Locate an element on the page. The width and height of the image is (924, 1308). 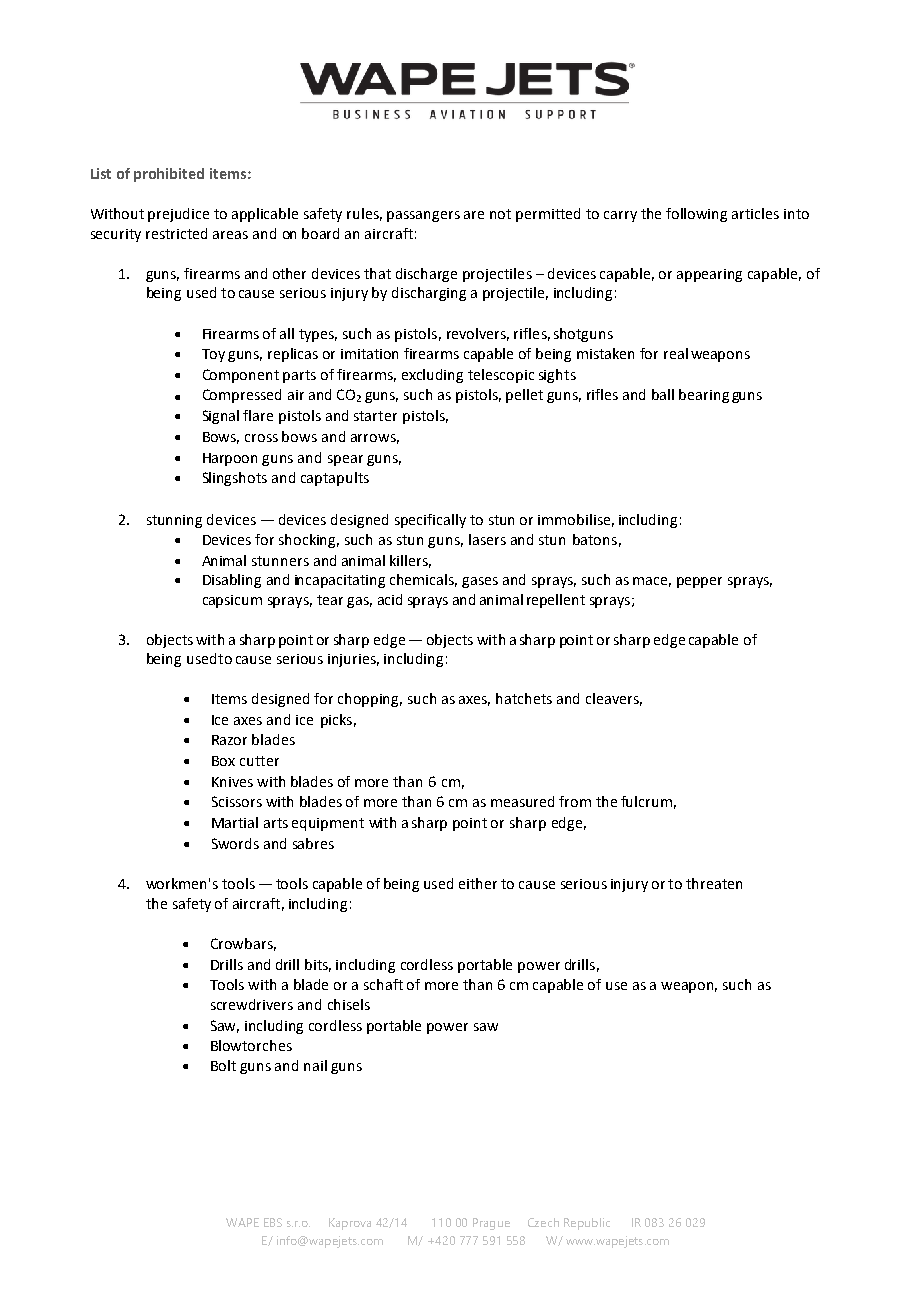
starter is located at coordinates (375, 416).
